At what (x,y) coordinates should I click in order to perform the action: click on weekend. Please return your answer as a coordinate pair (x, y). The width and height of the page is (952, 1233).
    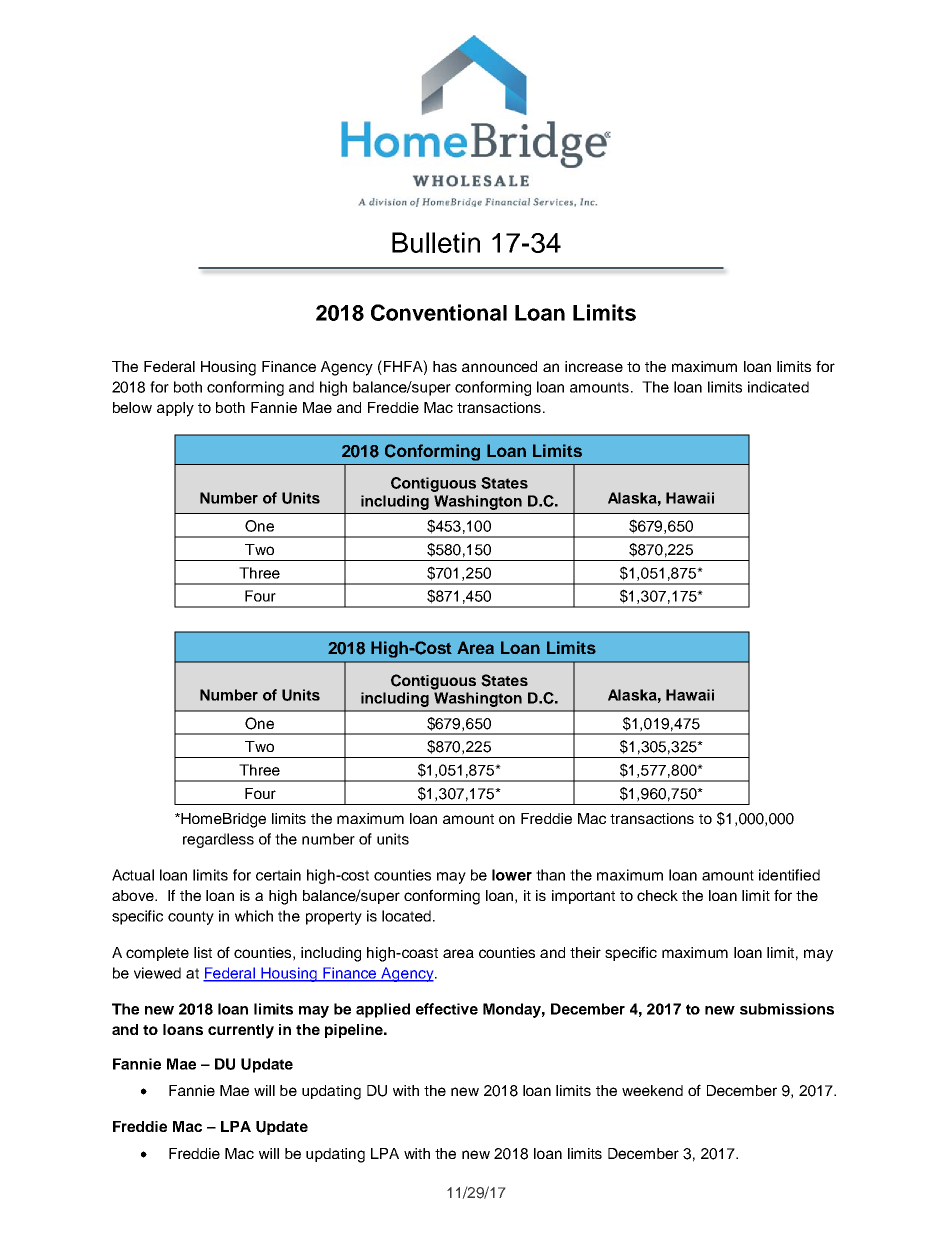
    Looking at the image, I should click on (652, 1090).
